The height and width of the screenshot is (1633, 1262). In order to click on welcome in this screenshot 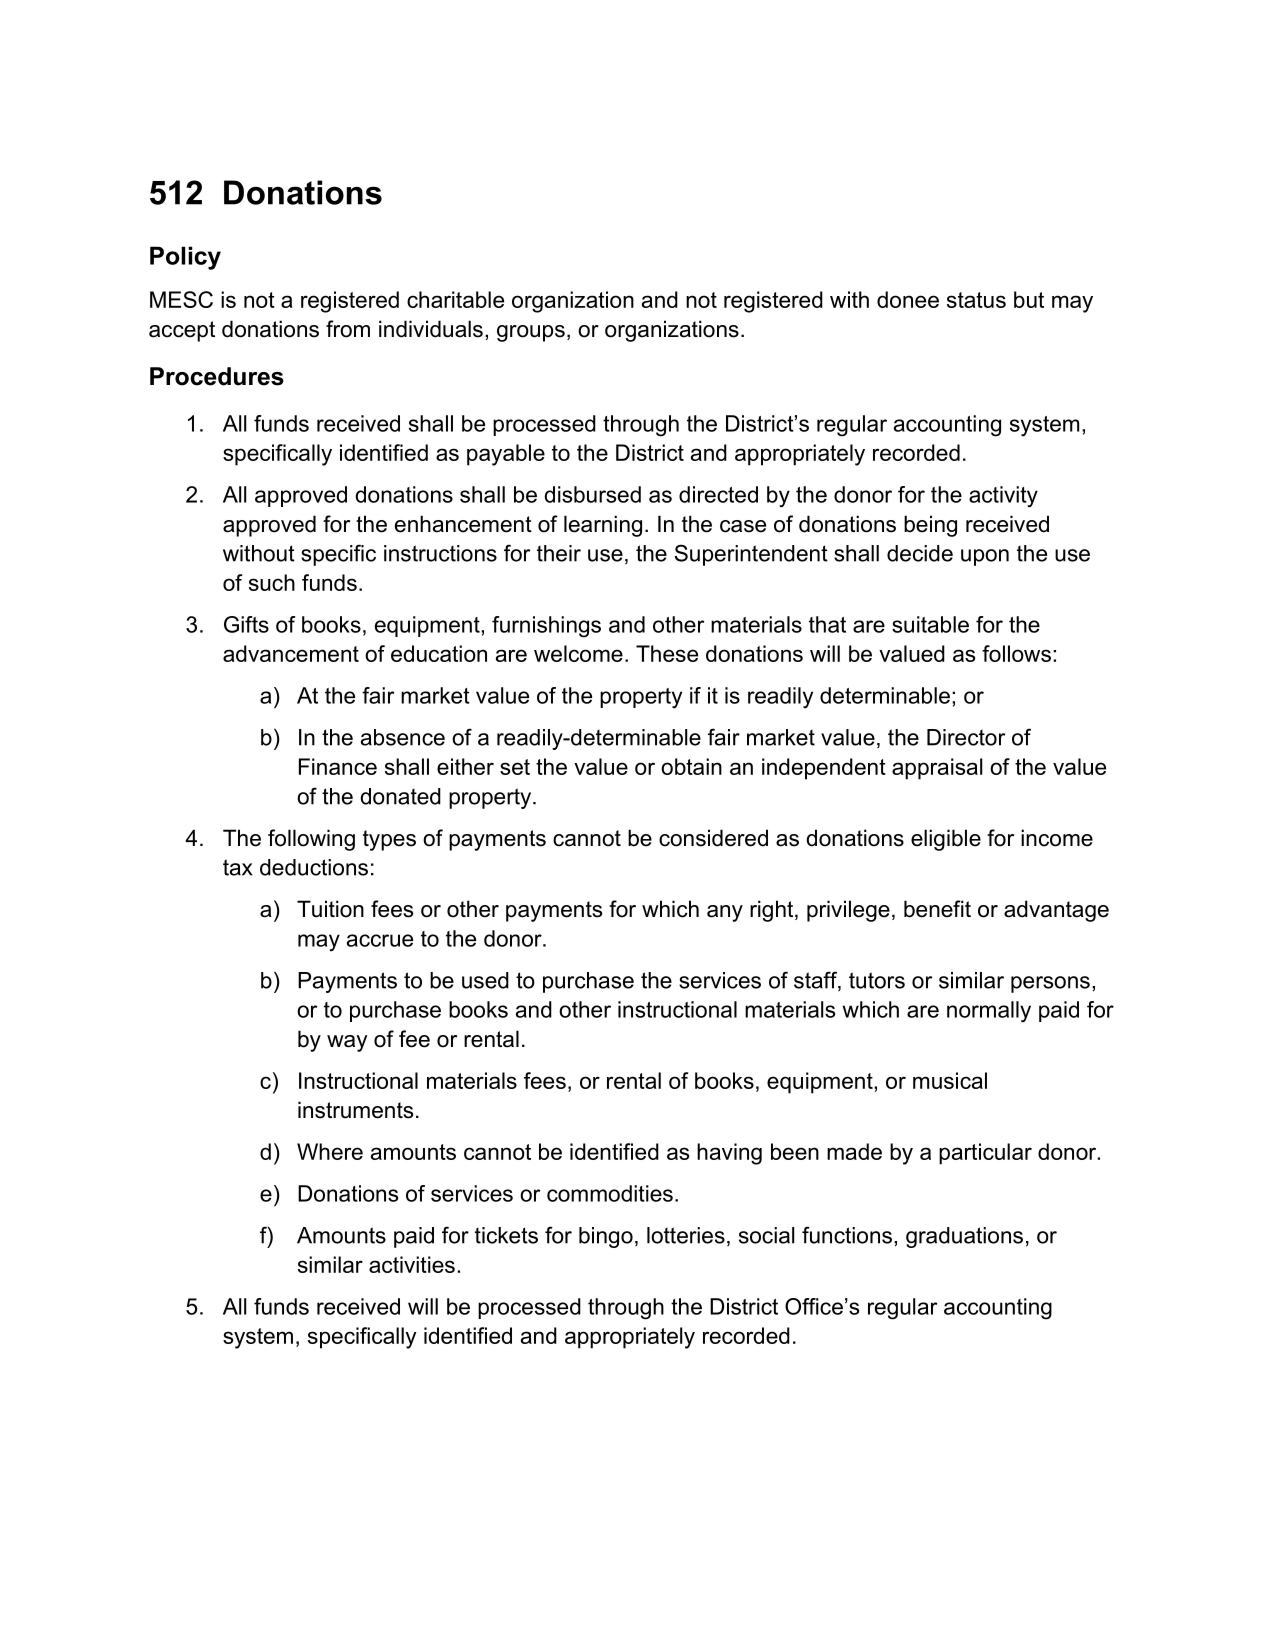, I will do `click(578, 653)`.
